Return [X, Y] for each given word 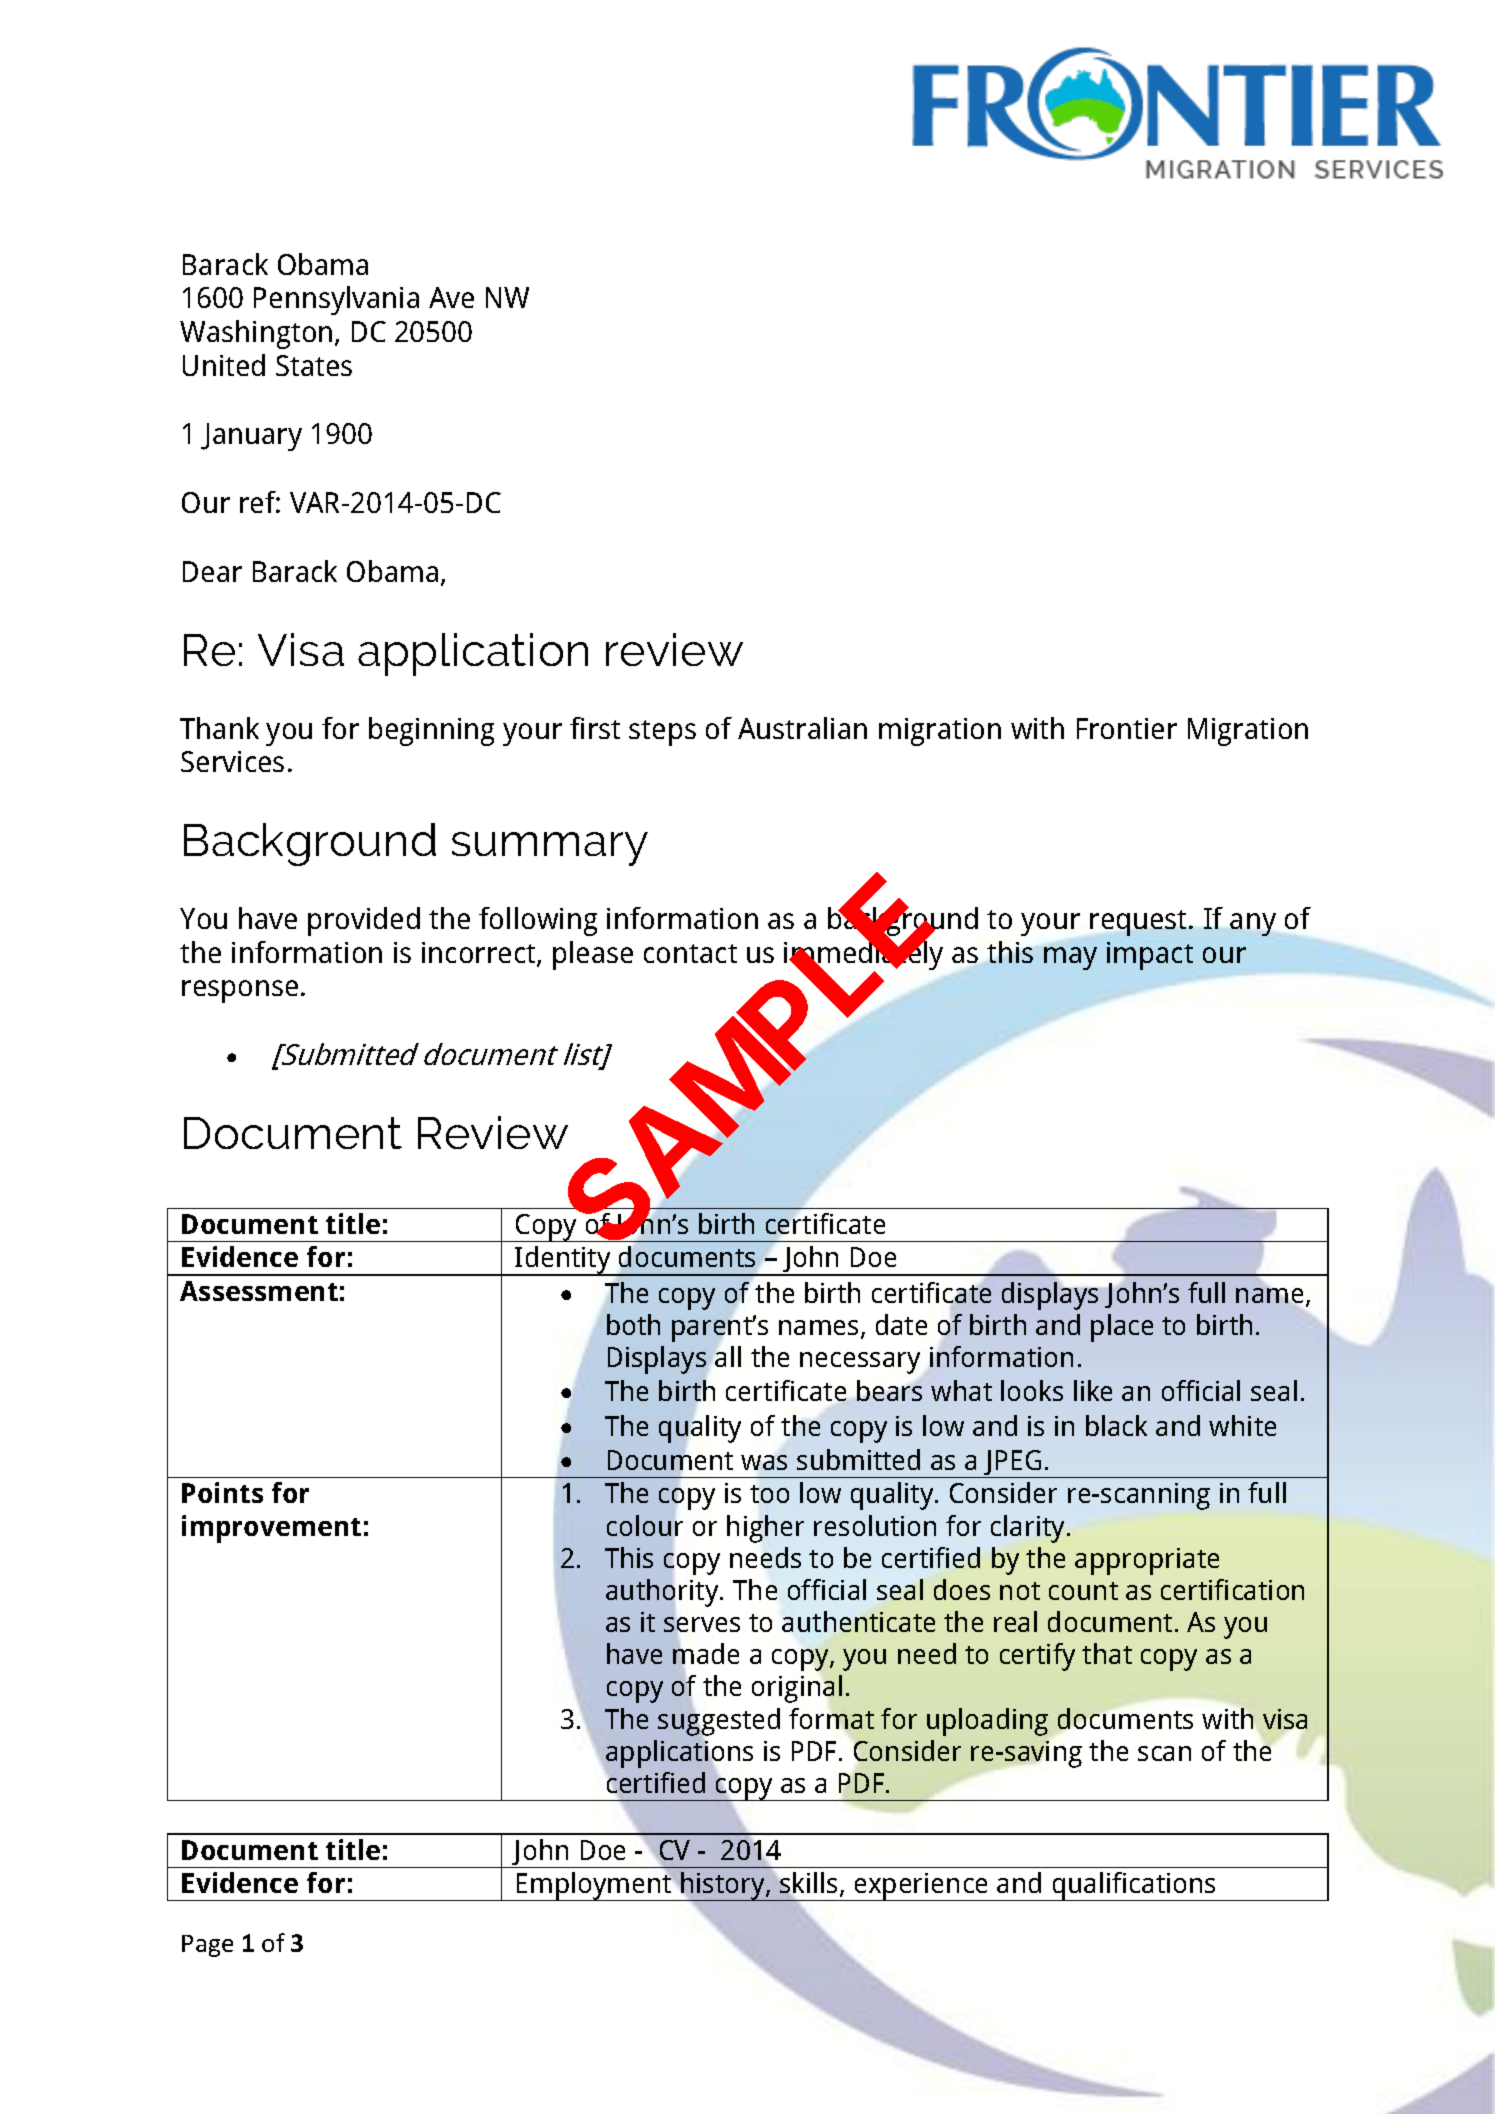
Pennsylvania [336, 300]
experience [921, 1887]
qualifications [1134, 1886]
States [314, 365]
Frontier [1127, 728]
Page [207, 1946]
